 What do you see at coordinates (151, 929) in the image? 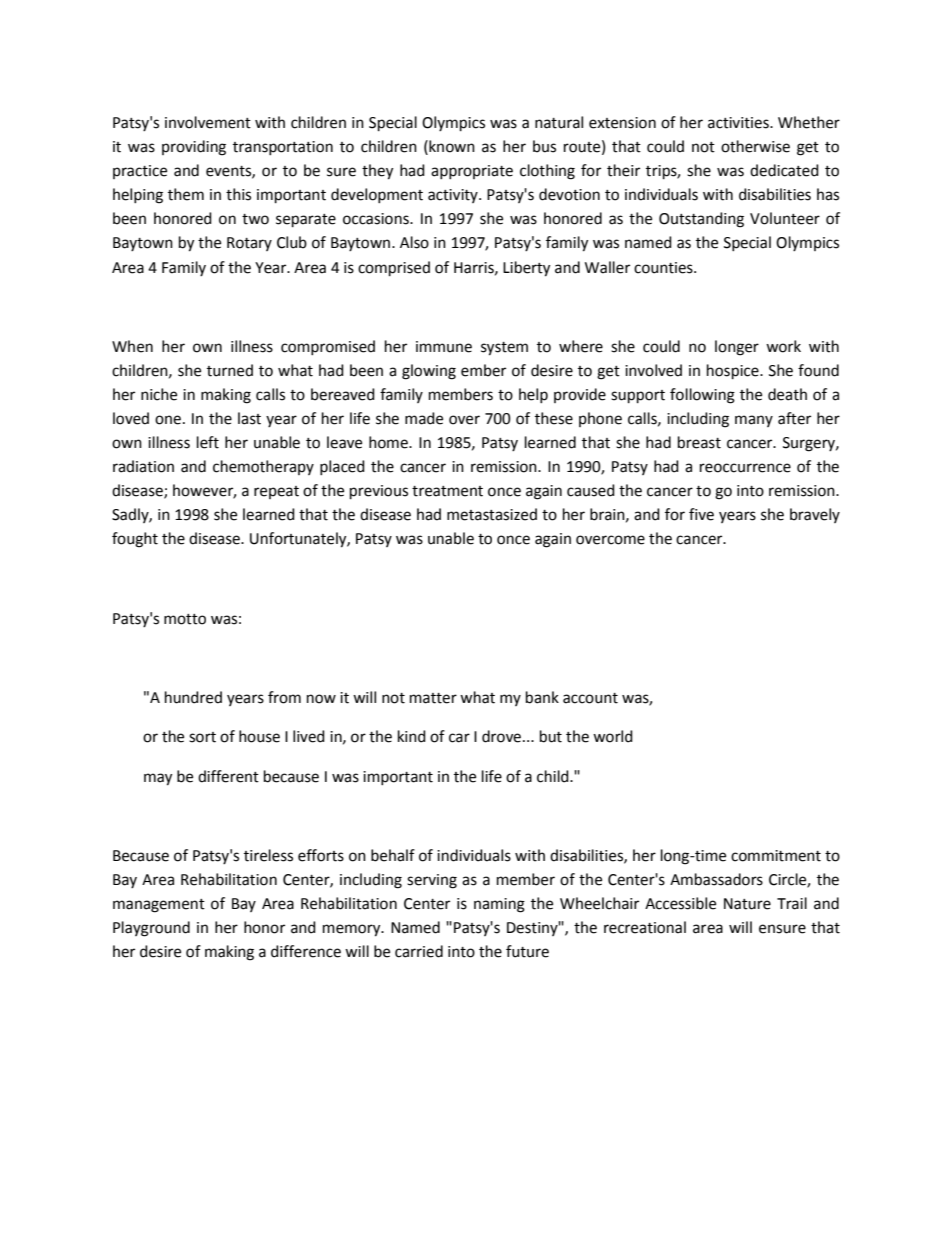
I see `Playground` at bounding box center [151, 929].
